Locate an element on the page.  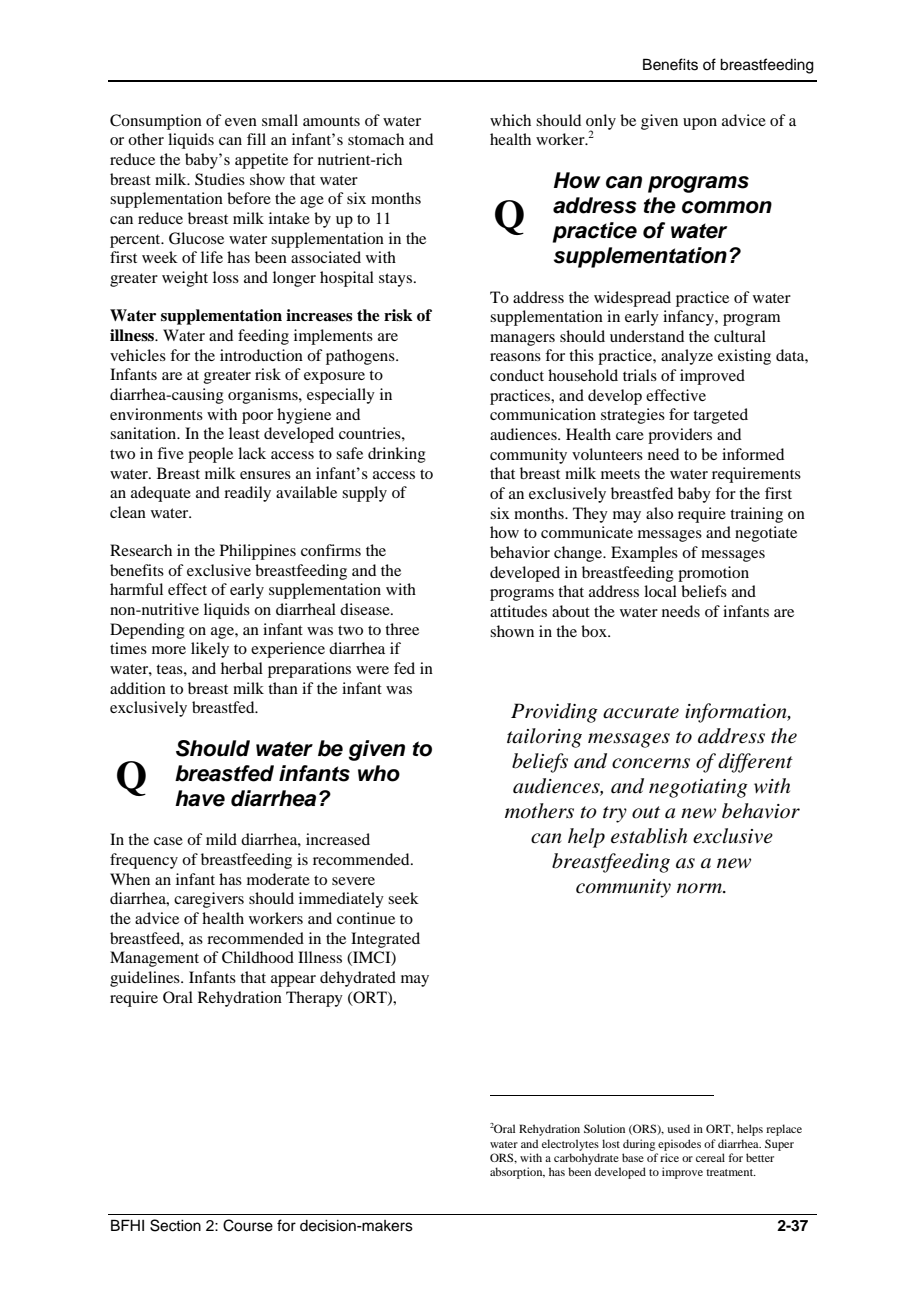
Section is located at coordinates (175, 1225).
